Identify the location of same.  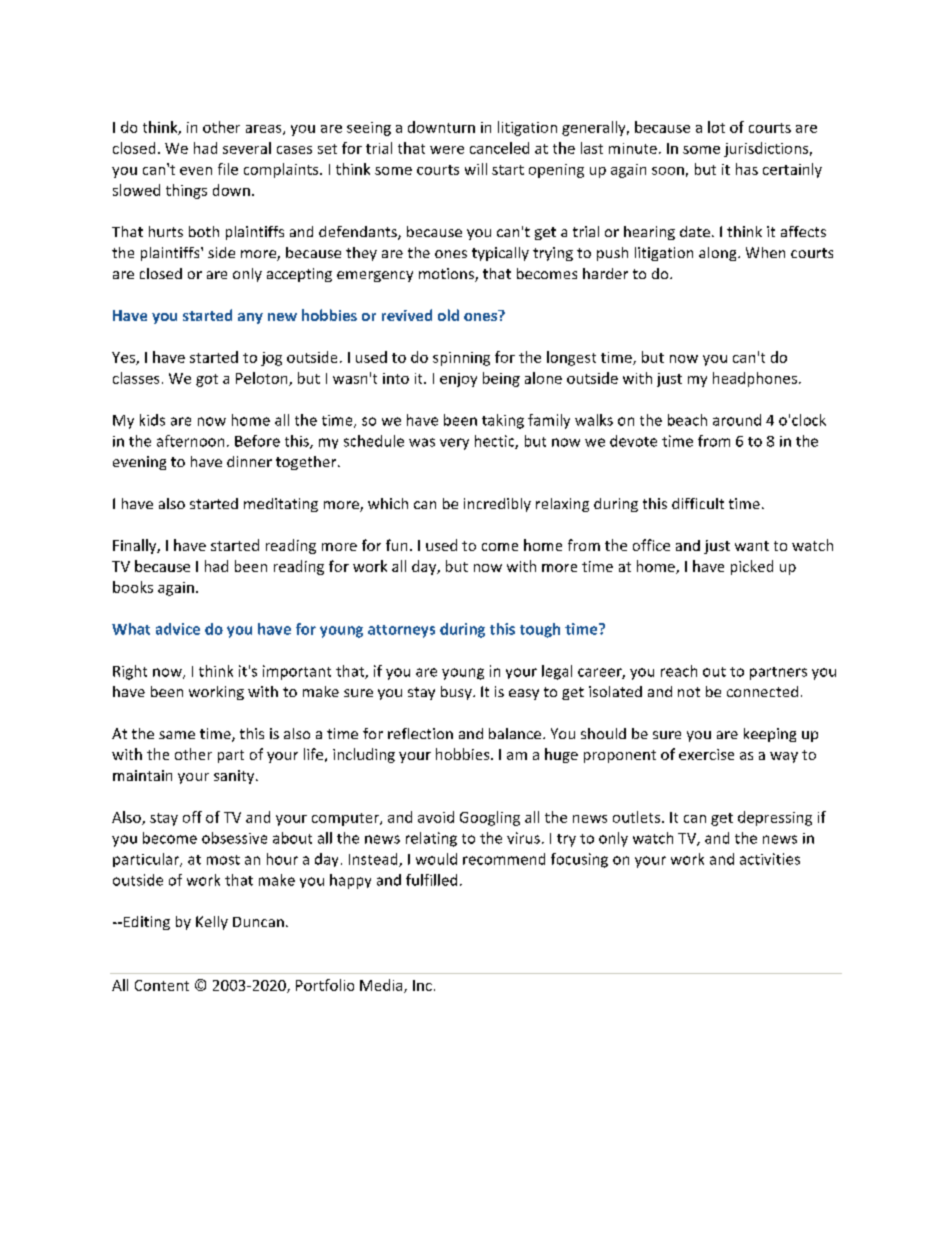
(177, 735).
